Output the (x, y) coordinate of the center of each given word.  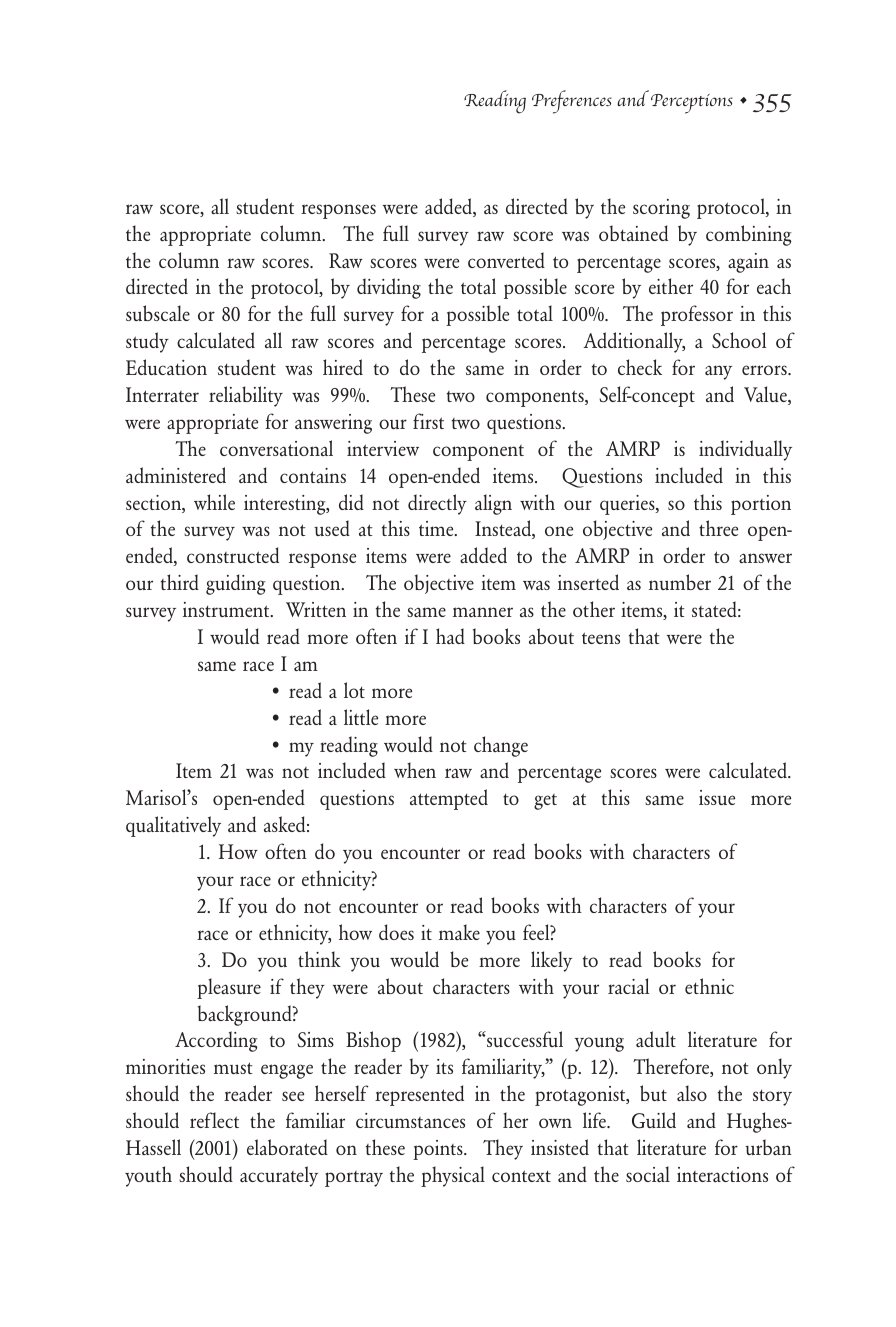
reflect (214, 1120)
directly (437, 504)
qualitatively (173, 826)
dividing (389, 288)
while (214, 502)
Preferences (572, 102)
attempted (449, 799)
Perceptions (692, 104)
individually (745, 450)
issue (717, 797)
